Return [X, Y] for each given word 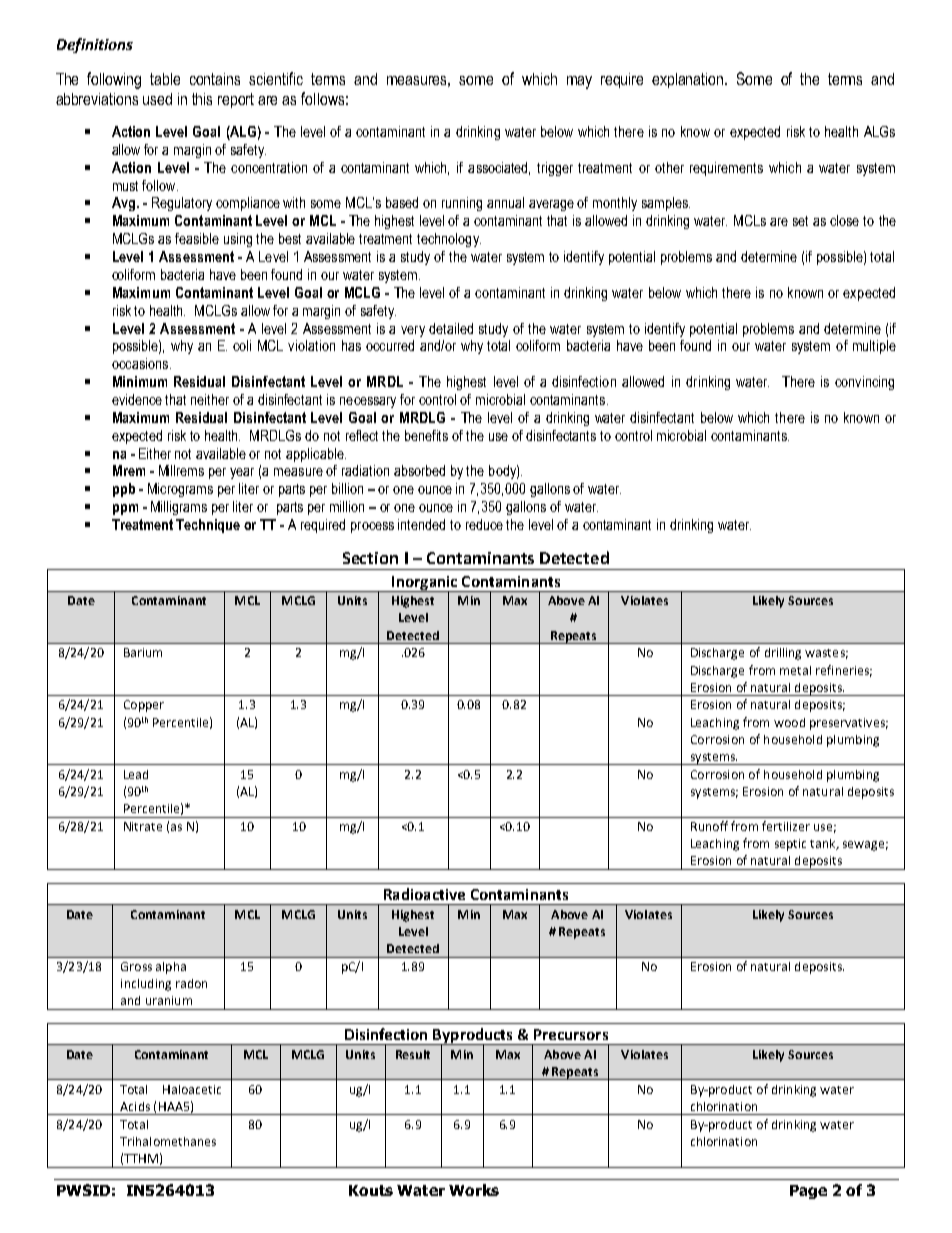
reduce [484, 524]
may [579, 82]
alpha [171, 968]
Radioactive [424, 894]
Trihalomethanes [168, 1141]
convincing [864, 383]
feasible [197, 238]
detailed [451, 328]
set [800, 221]
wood [789, 722]
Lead [136, 774]
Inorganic [424, 584]
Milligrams [179, 508]
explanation [689, 80]
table [165, 79]
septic [790, 845]
